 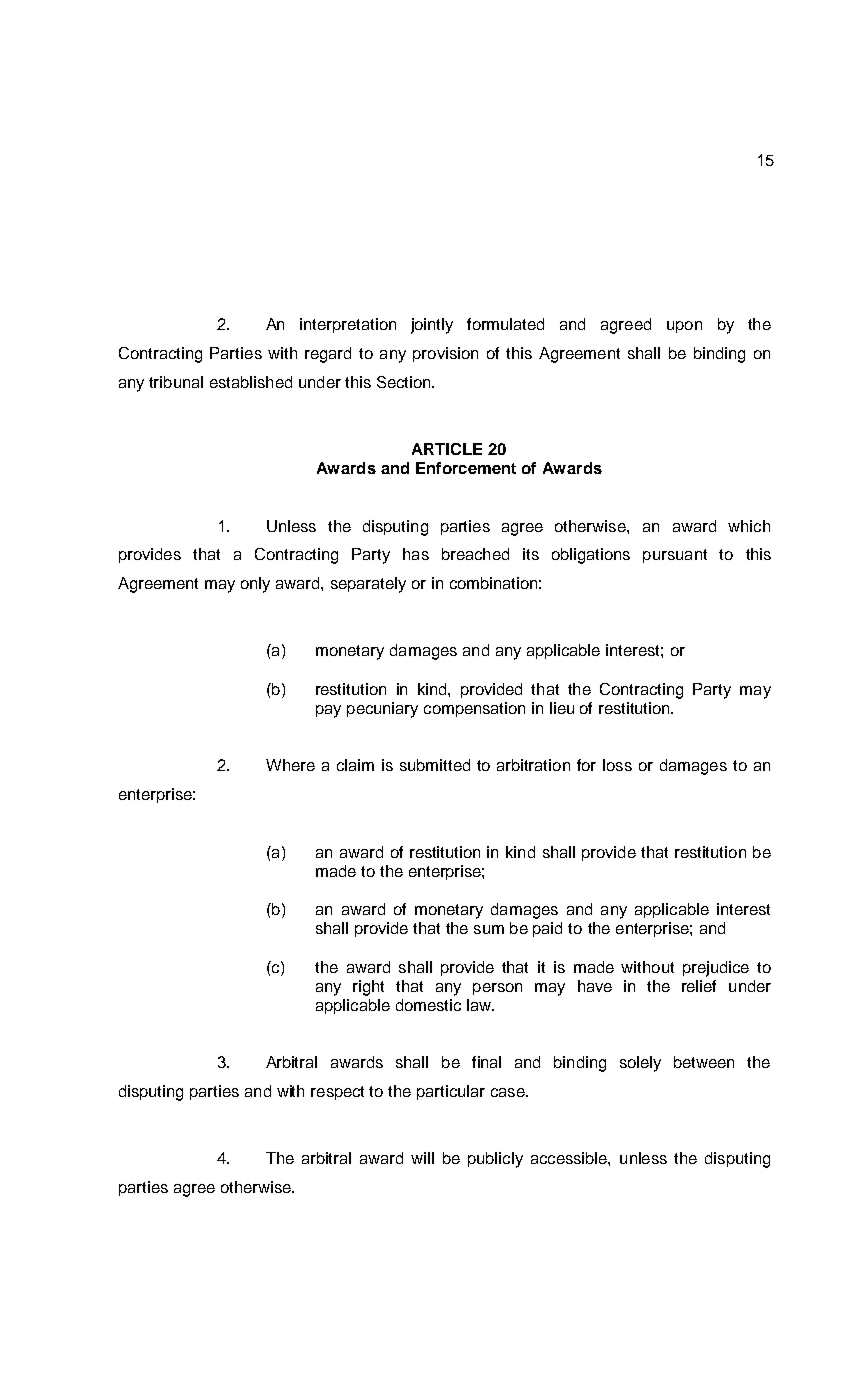 What do you see at coordinates (368, 988) in the page?
I see `right` at bounding box center [368, 988].
